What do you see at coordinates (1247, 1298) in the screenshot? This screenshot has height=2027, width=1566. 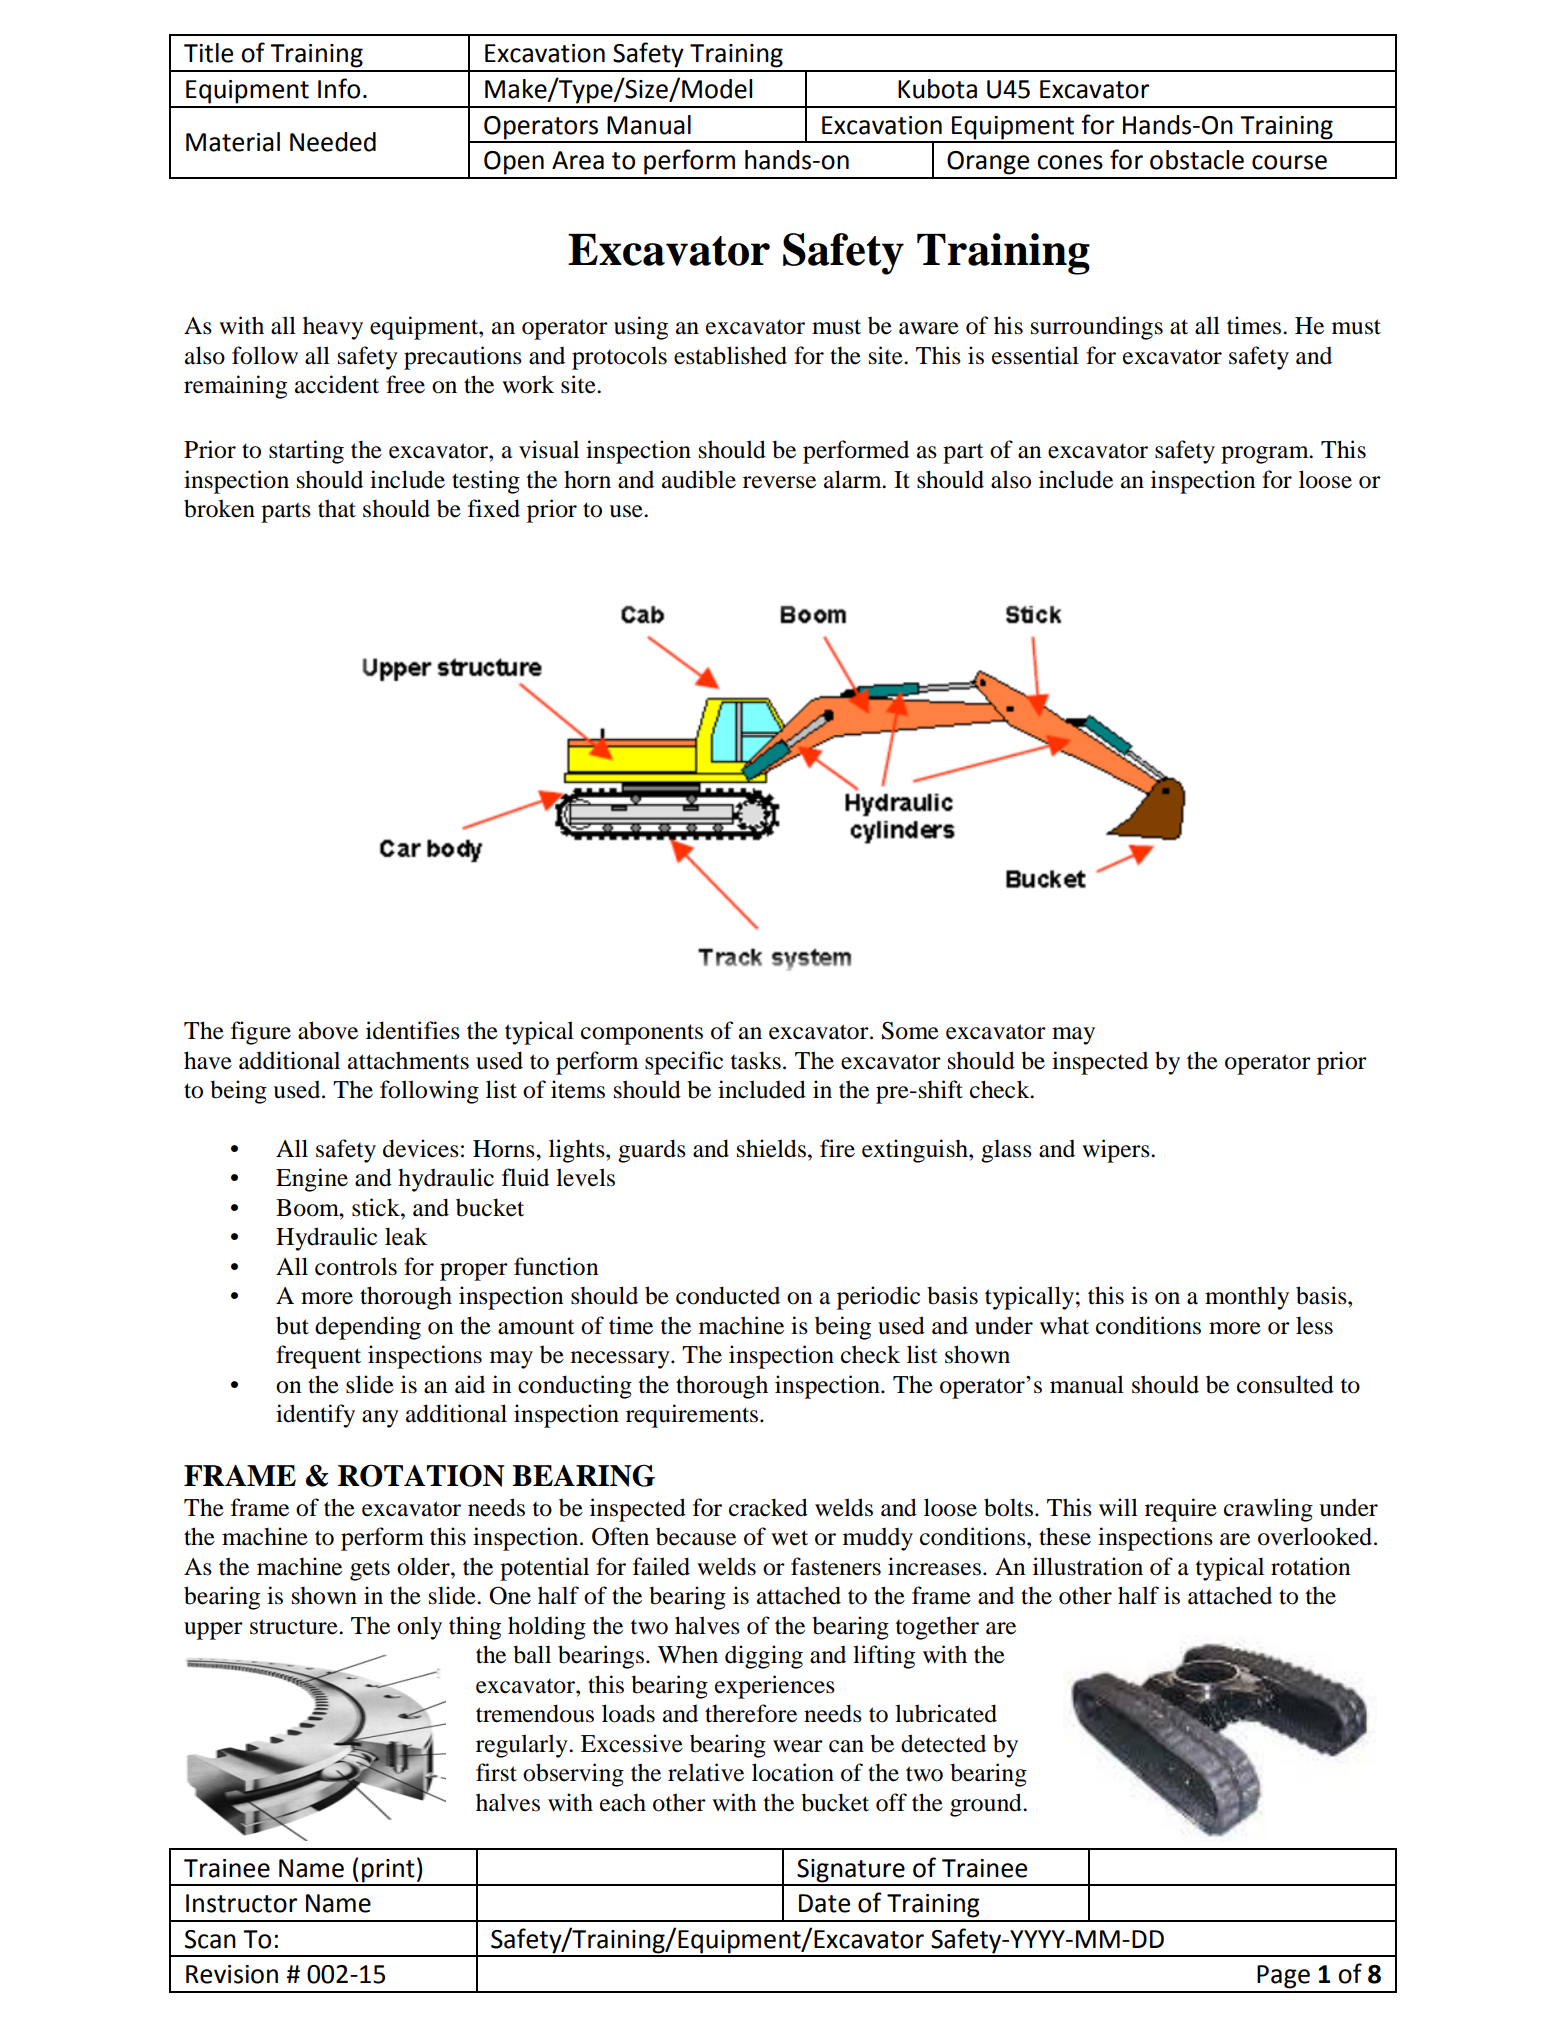 I see `monthly` at bounding box center [1247, 1298].
